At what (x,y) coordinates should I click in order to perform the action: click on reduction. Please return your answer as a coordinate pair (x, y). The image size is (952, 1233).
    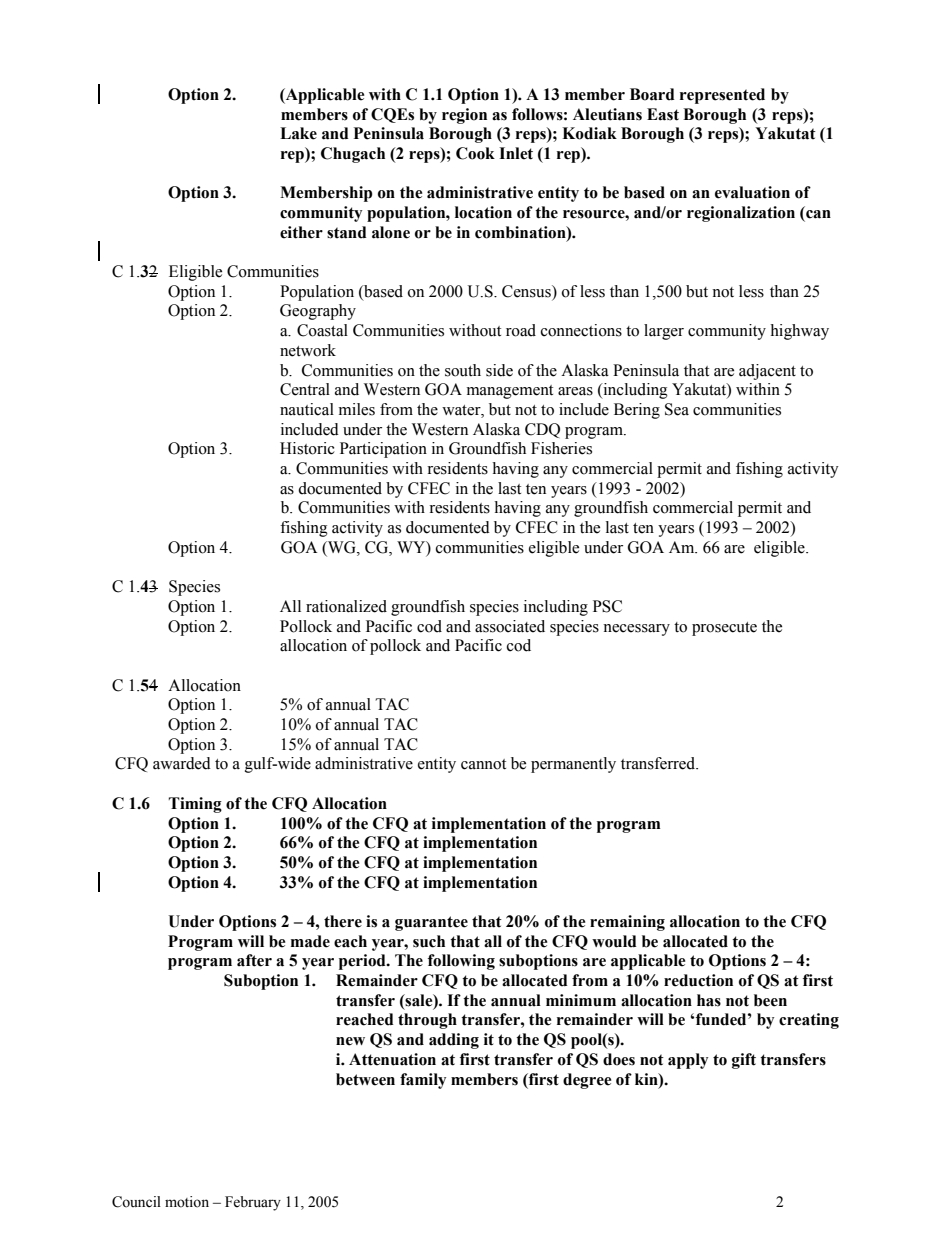
    Looking at the image, I should click on (698, 980).
